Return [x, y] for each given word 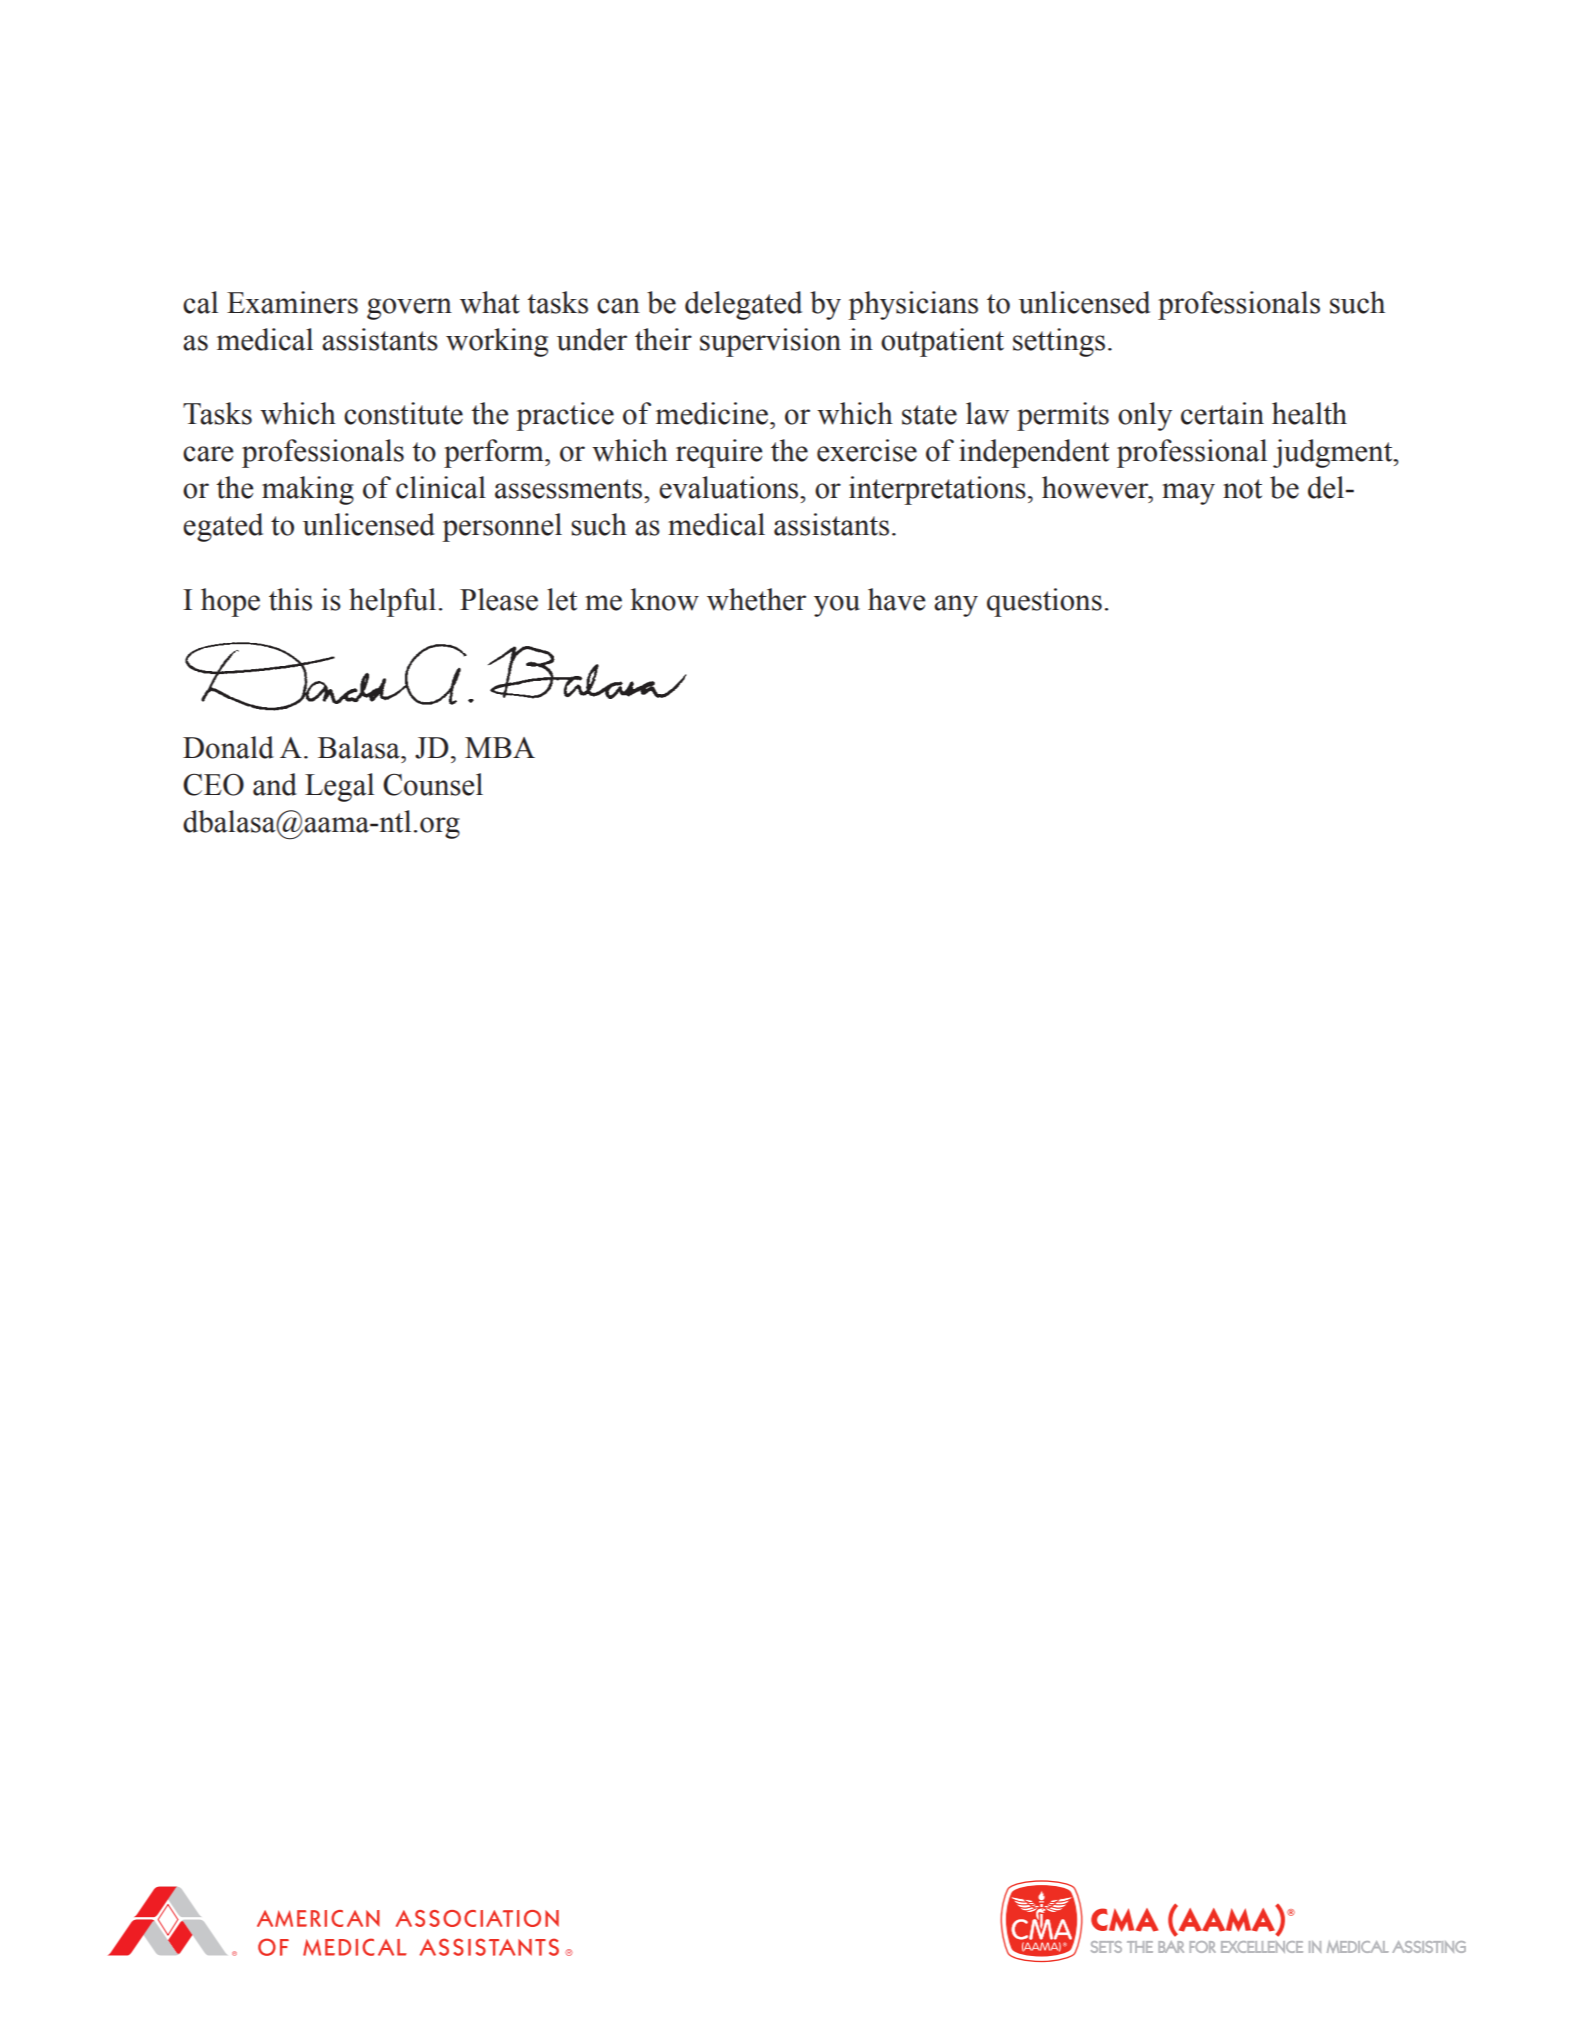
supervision [770, 342]
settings [1059, 342]
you [837, 606]
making [308, 490]
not [1242, 489]
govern [409, 309]
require [719, 453]
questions [1044, 602]
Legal [339, 787]
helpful [392, 602]
